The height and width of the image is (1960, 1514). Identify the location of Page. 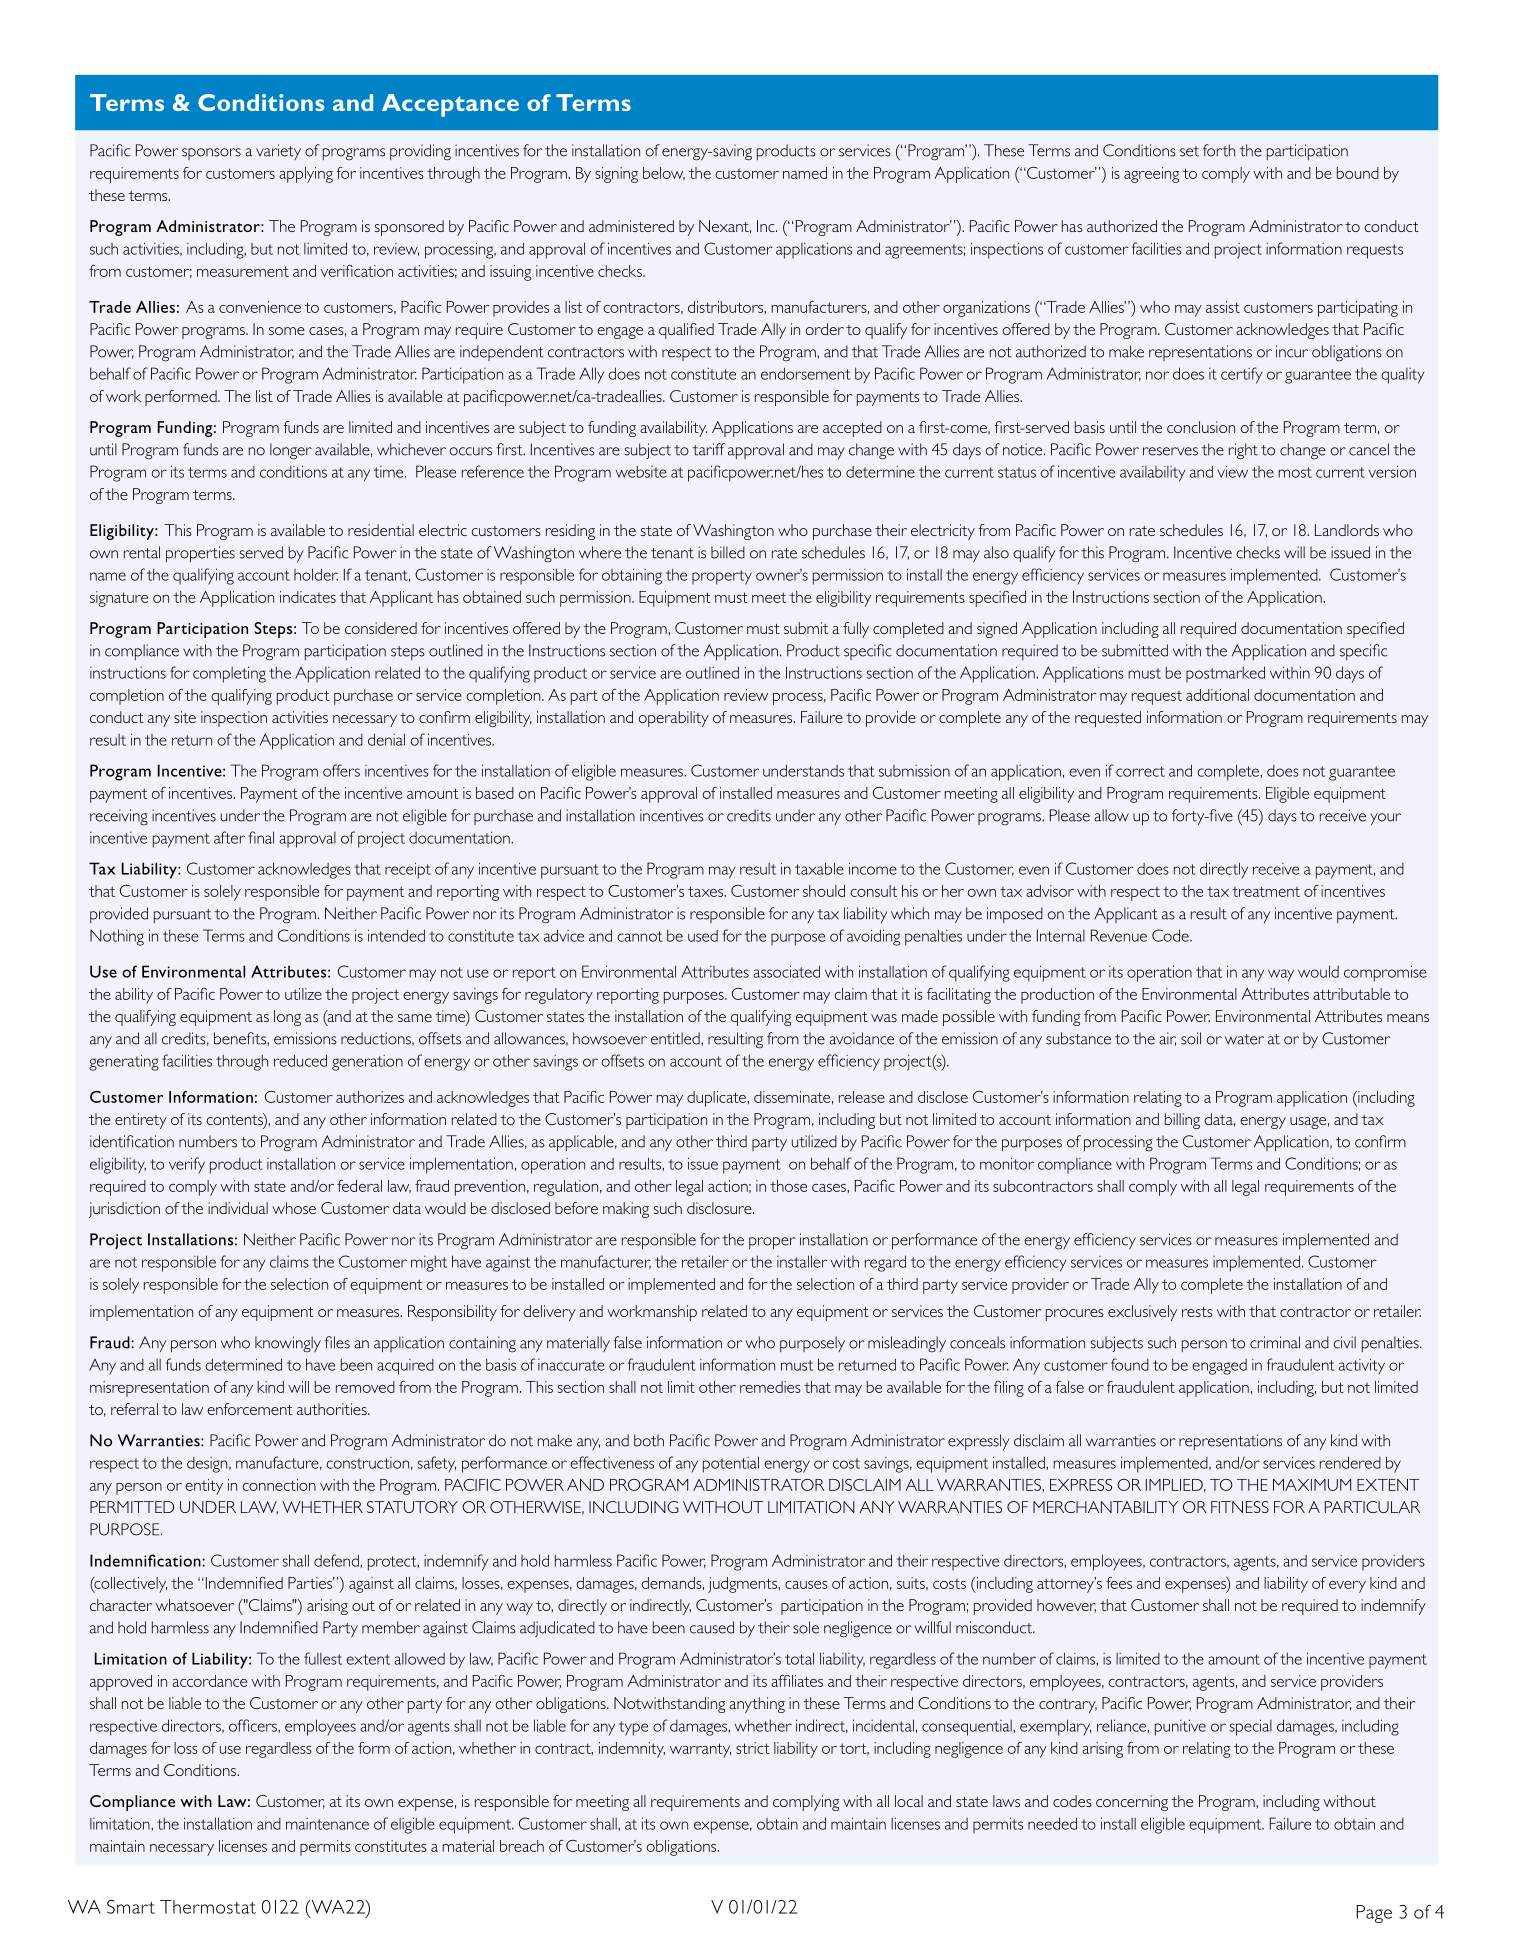
(1374, 1914).
